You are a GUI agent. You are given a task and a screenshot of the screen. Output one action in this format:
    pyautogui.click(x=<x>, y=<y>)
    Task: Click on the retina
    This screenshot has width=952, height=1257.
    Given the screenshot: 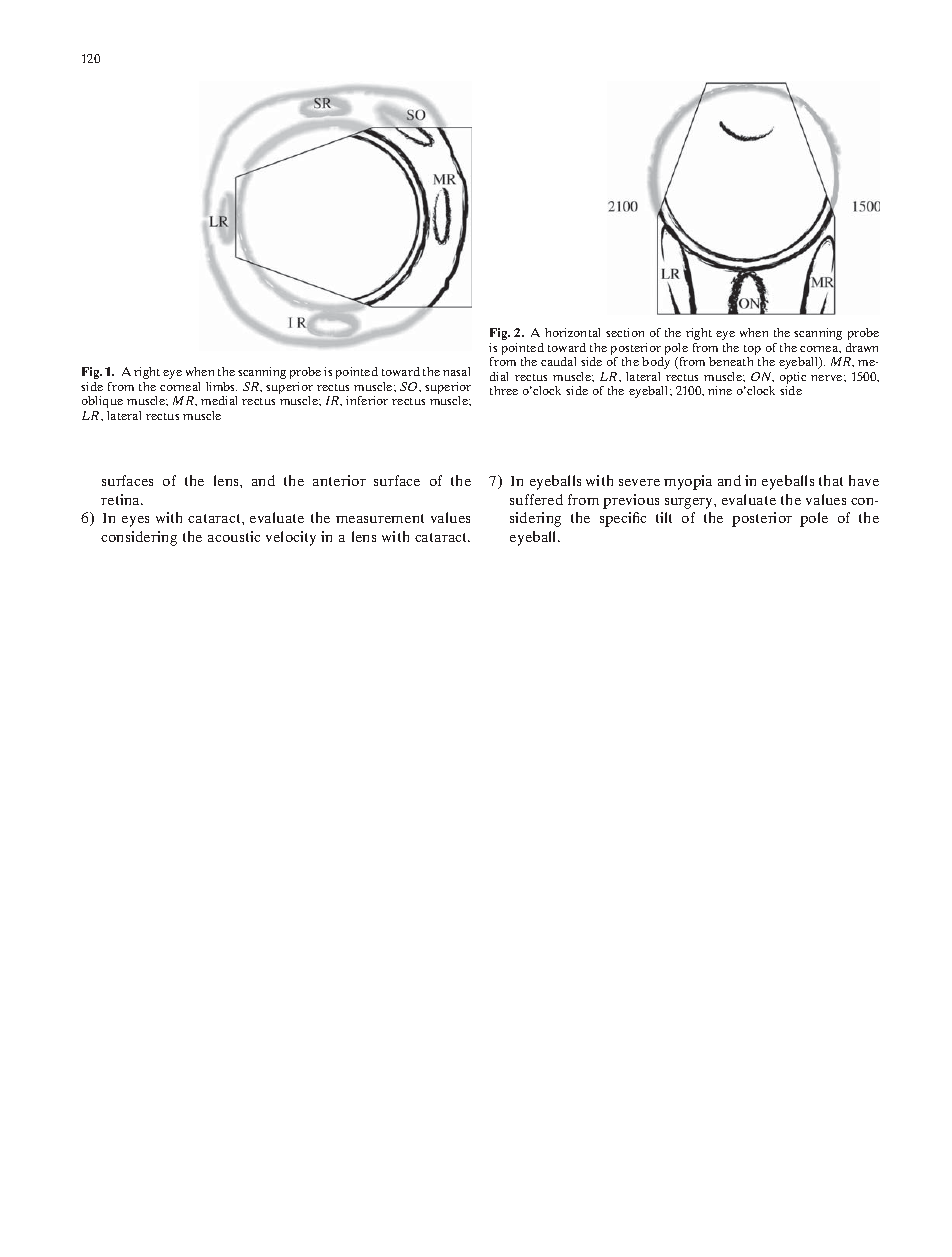 What is the action you would take?
    pyautogui.click(x=122, y=499)
